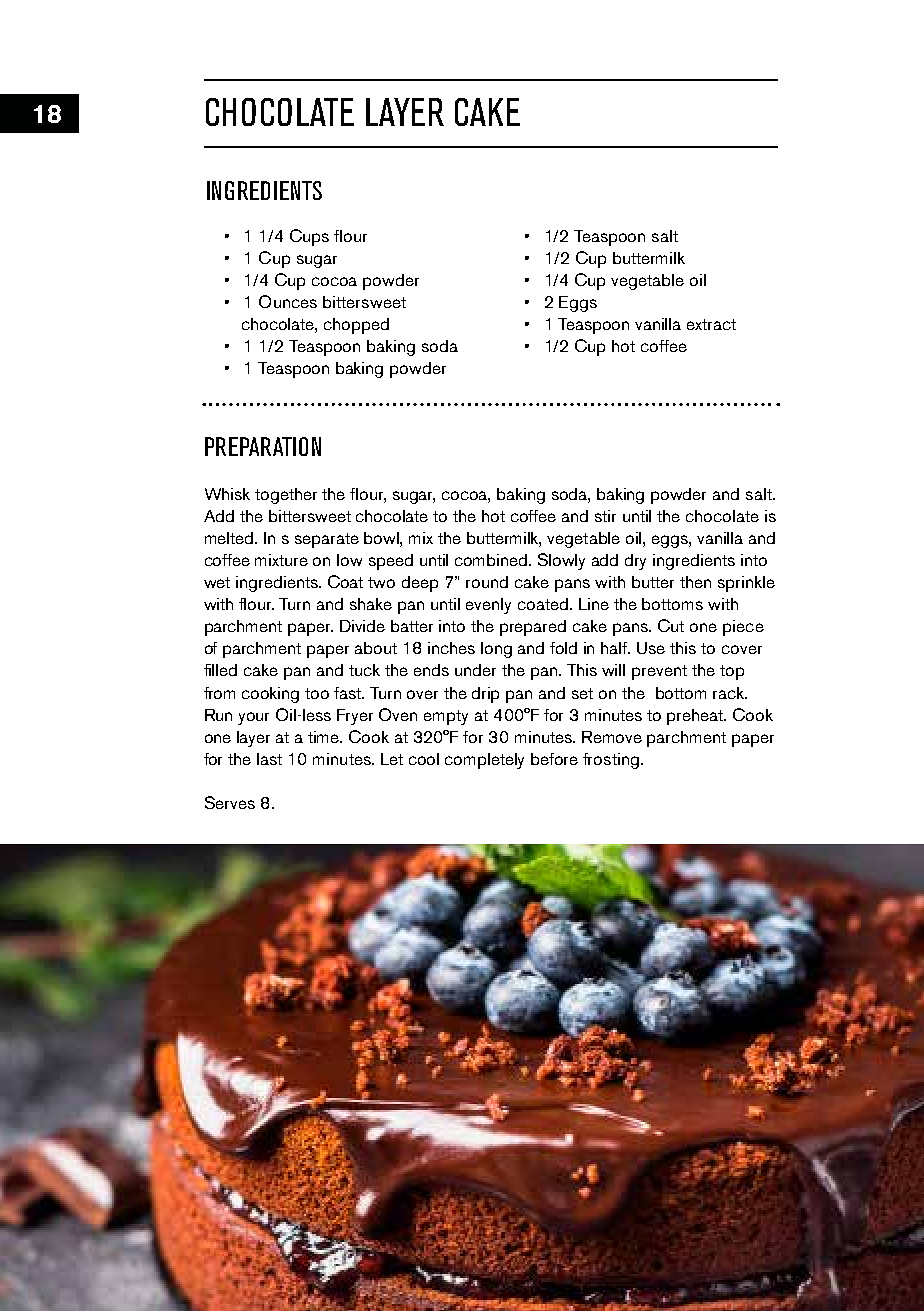 This screenshot has height=1311, width=924. I want to click on evenly, so click(488, 606).
